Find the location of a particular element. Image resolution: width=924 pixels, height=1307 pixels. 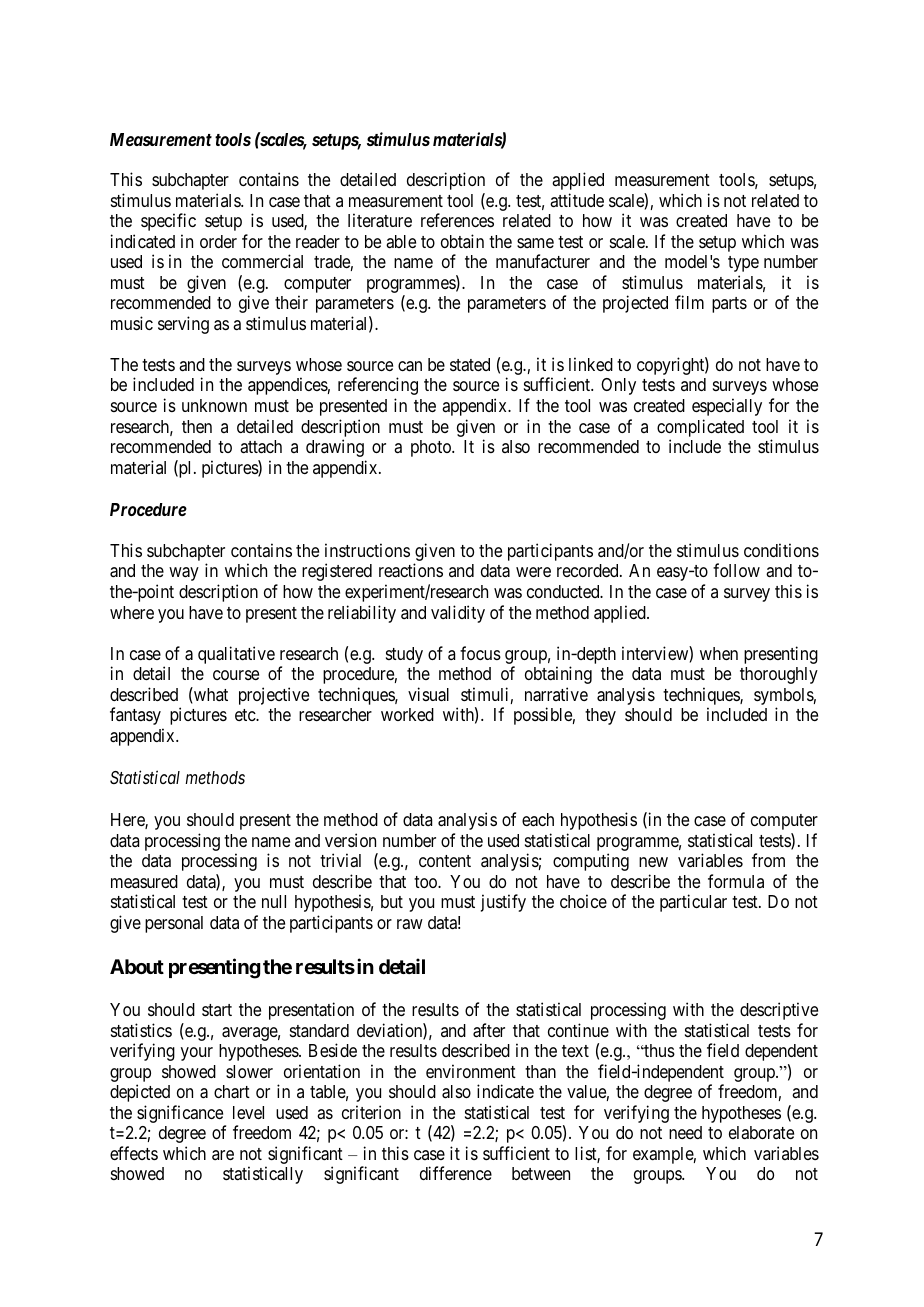

are is located at coordinates (223, 1155).
